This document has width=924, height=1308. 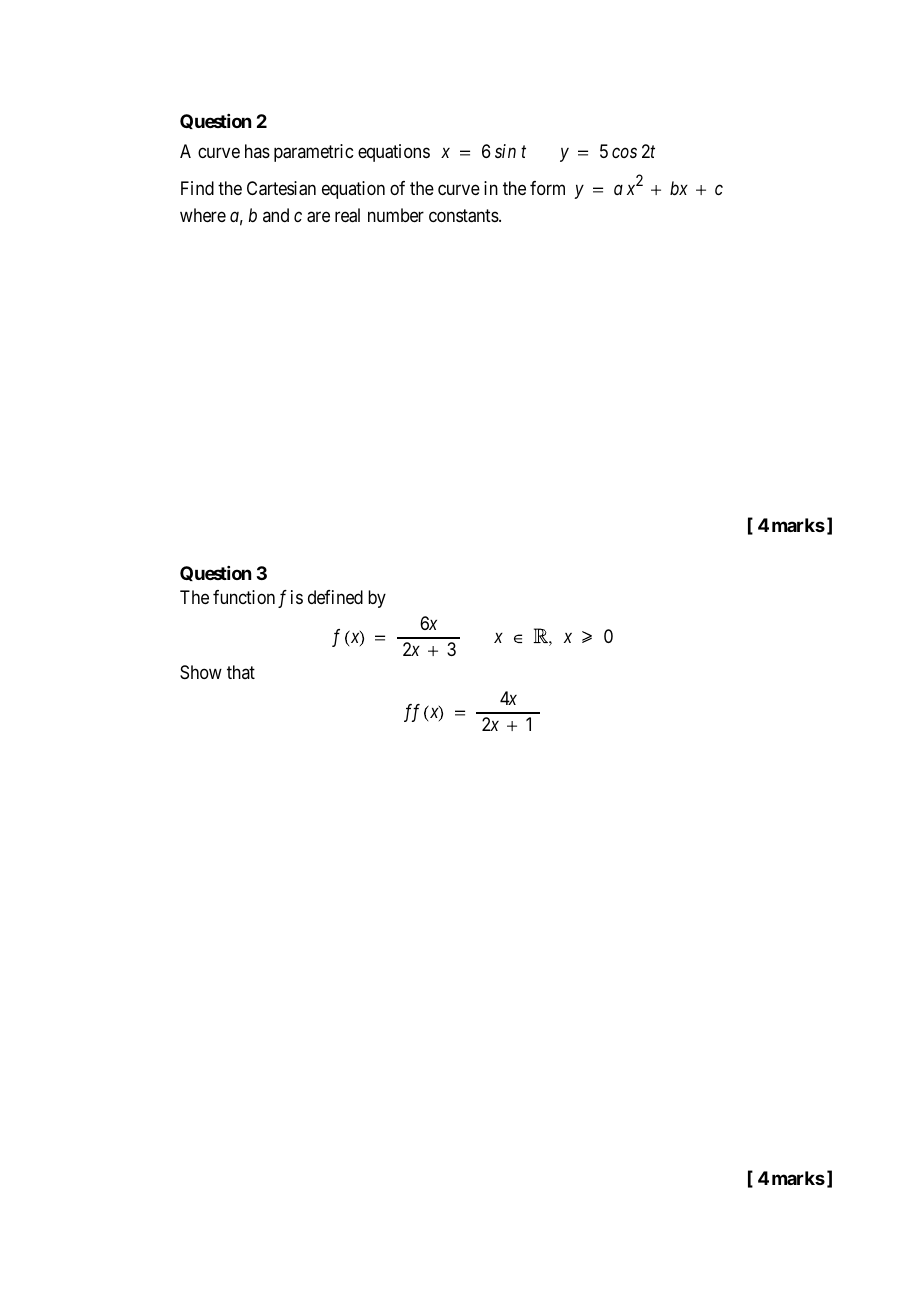 I want to click on that, so click(x=241, y=672).
